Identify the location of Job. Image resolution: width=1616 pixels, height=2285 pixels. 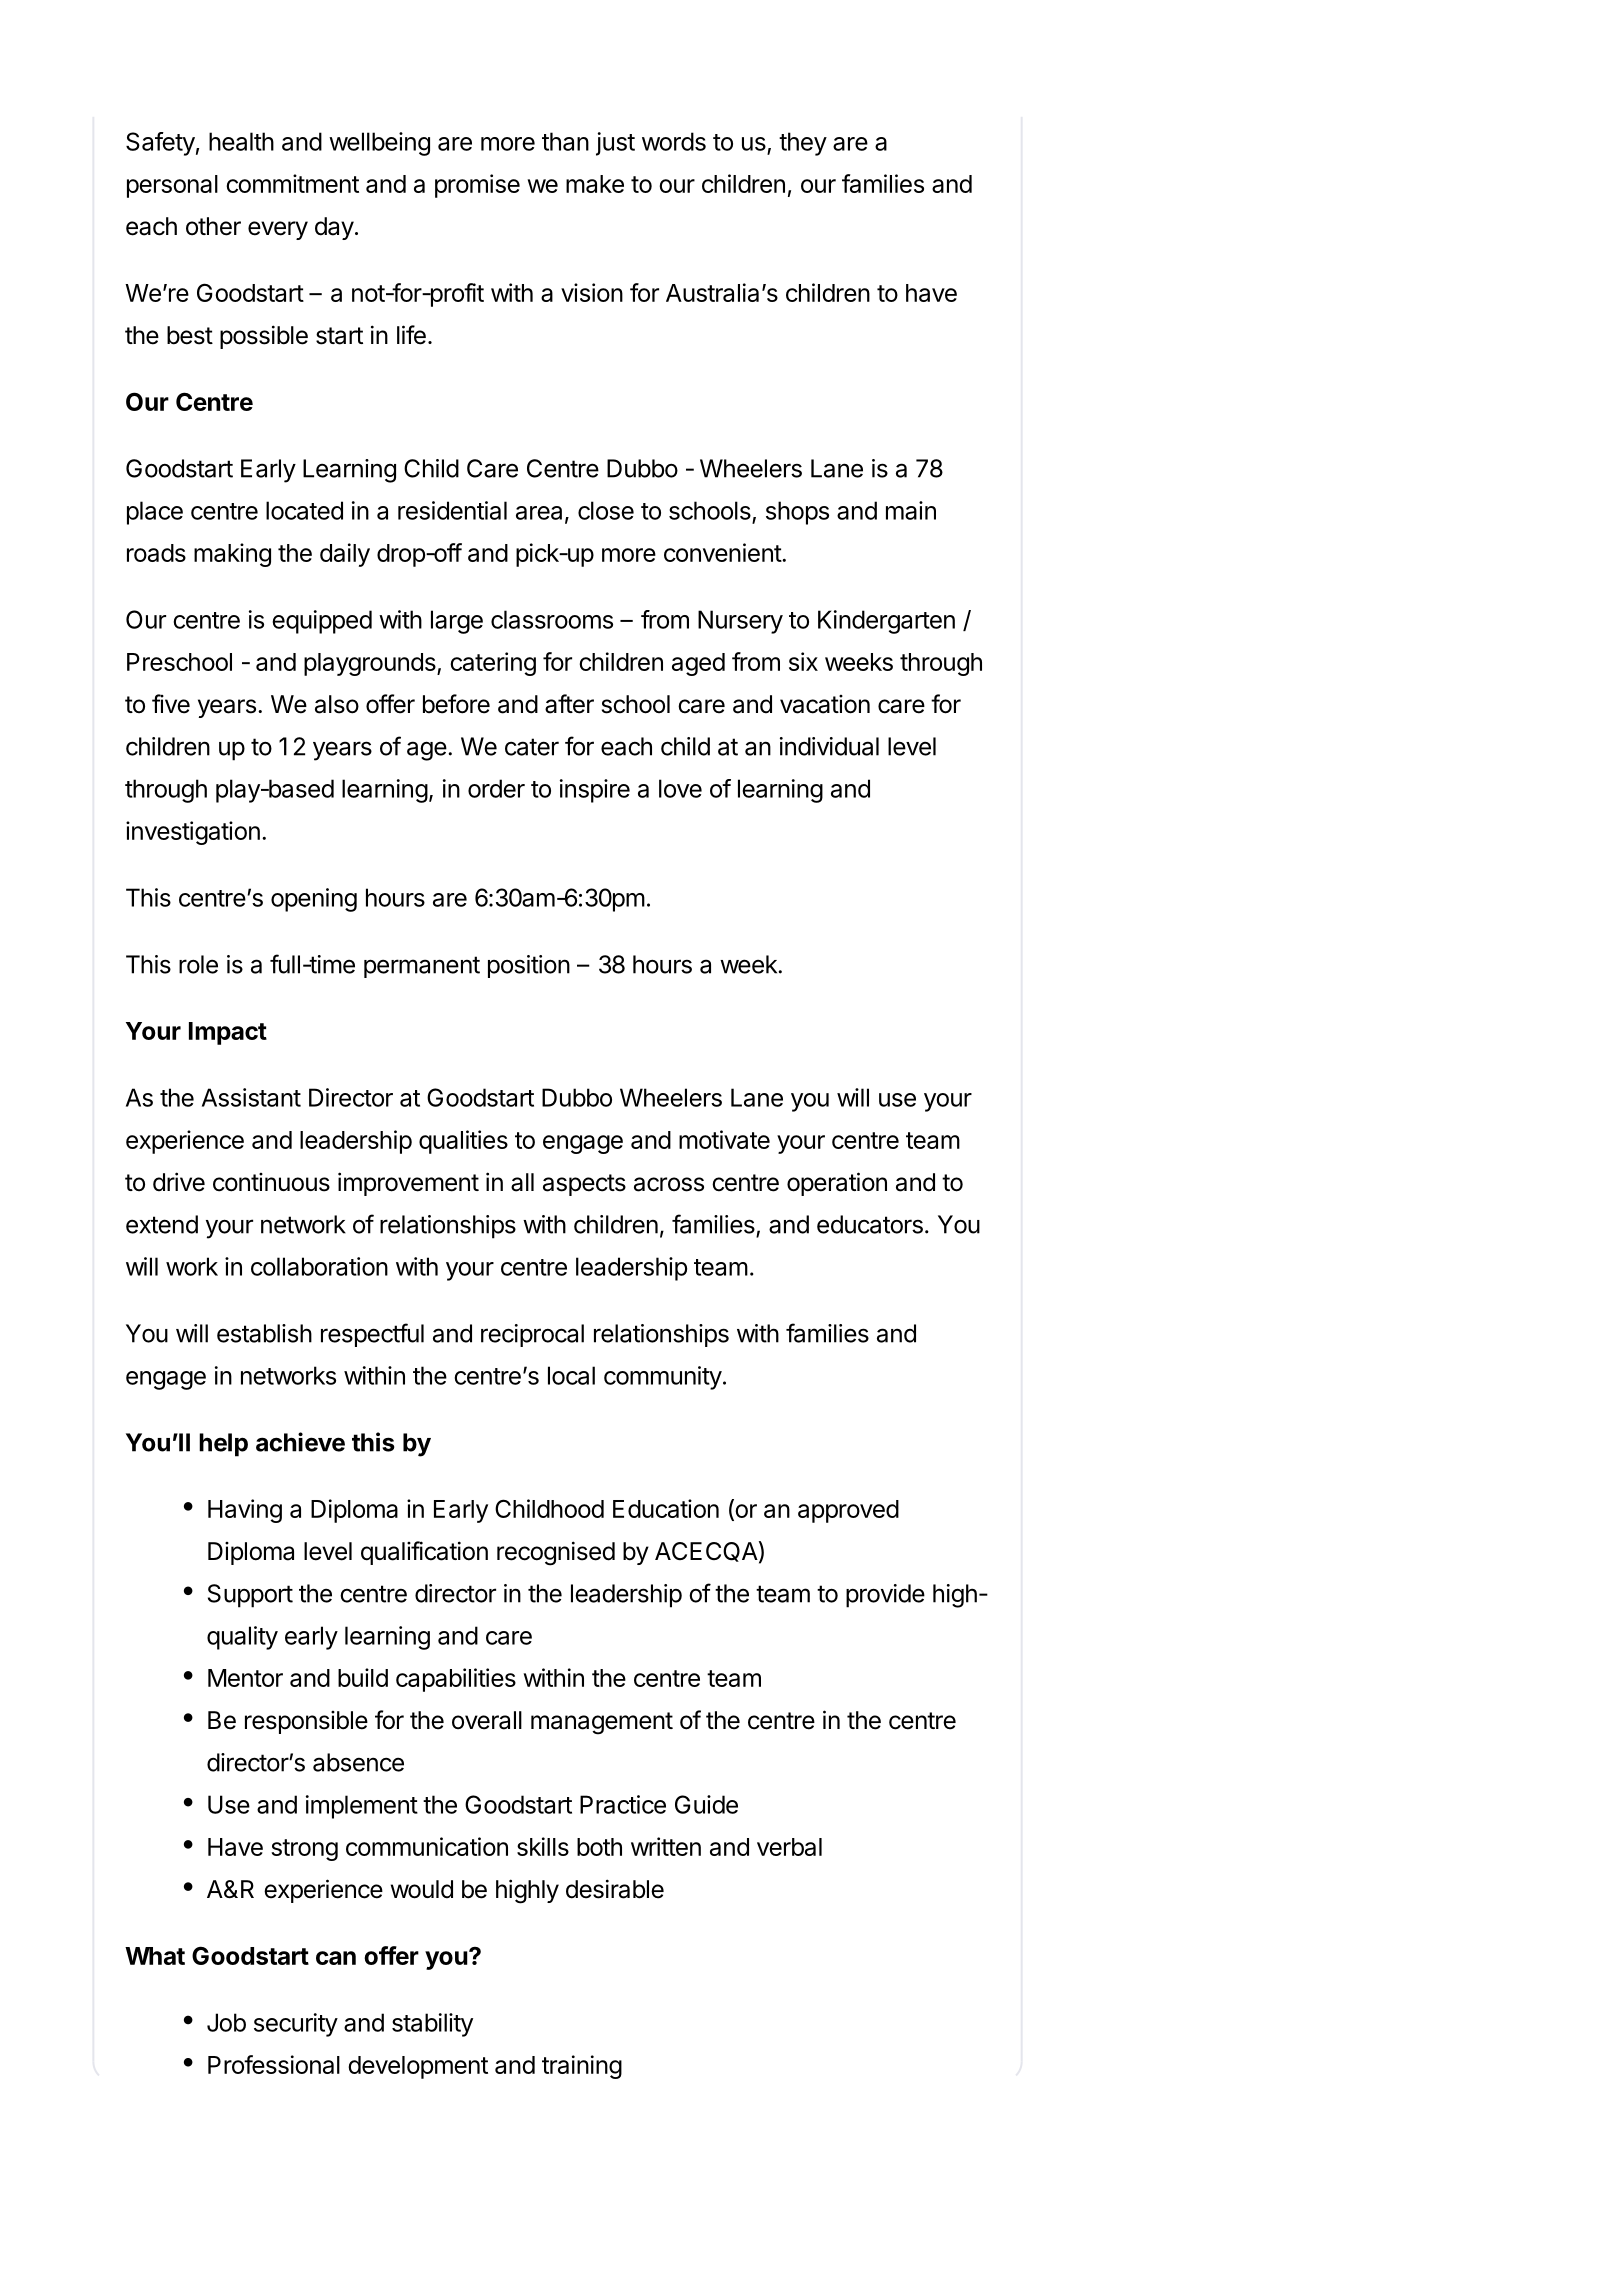
(226, 2022).
